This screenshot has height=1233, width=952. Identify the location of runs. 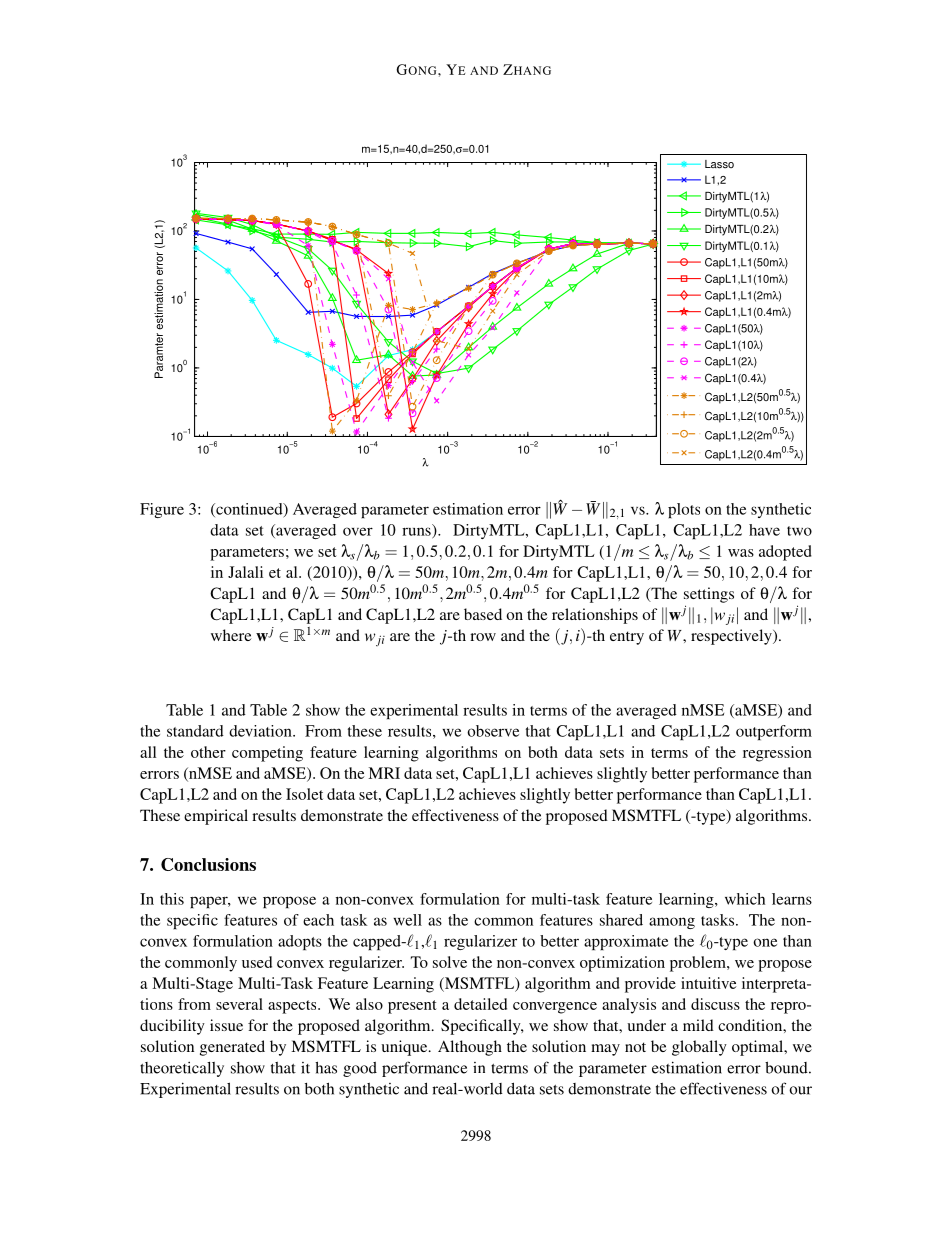
(417, 532).
